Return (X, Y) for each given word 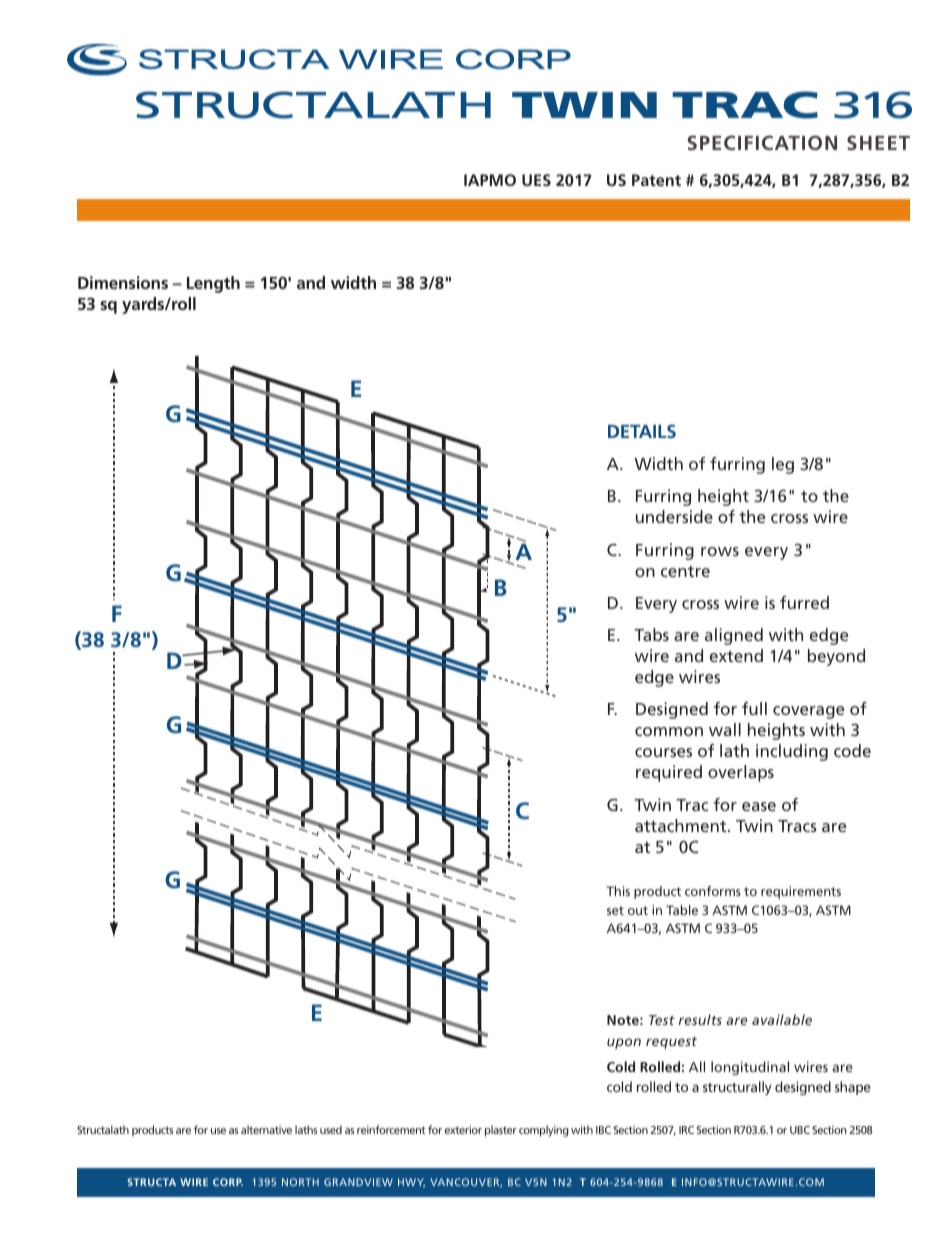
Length (213, 284)
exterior (463, 1129)
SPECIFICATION (762, 142)
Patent (656, 180)
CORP (228, 1182)
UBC (800, 1130)
